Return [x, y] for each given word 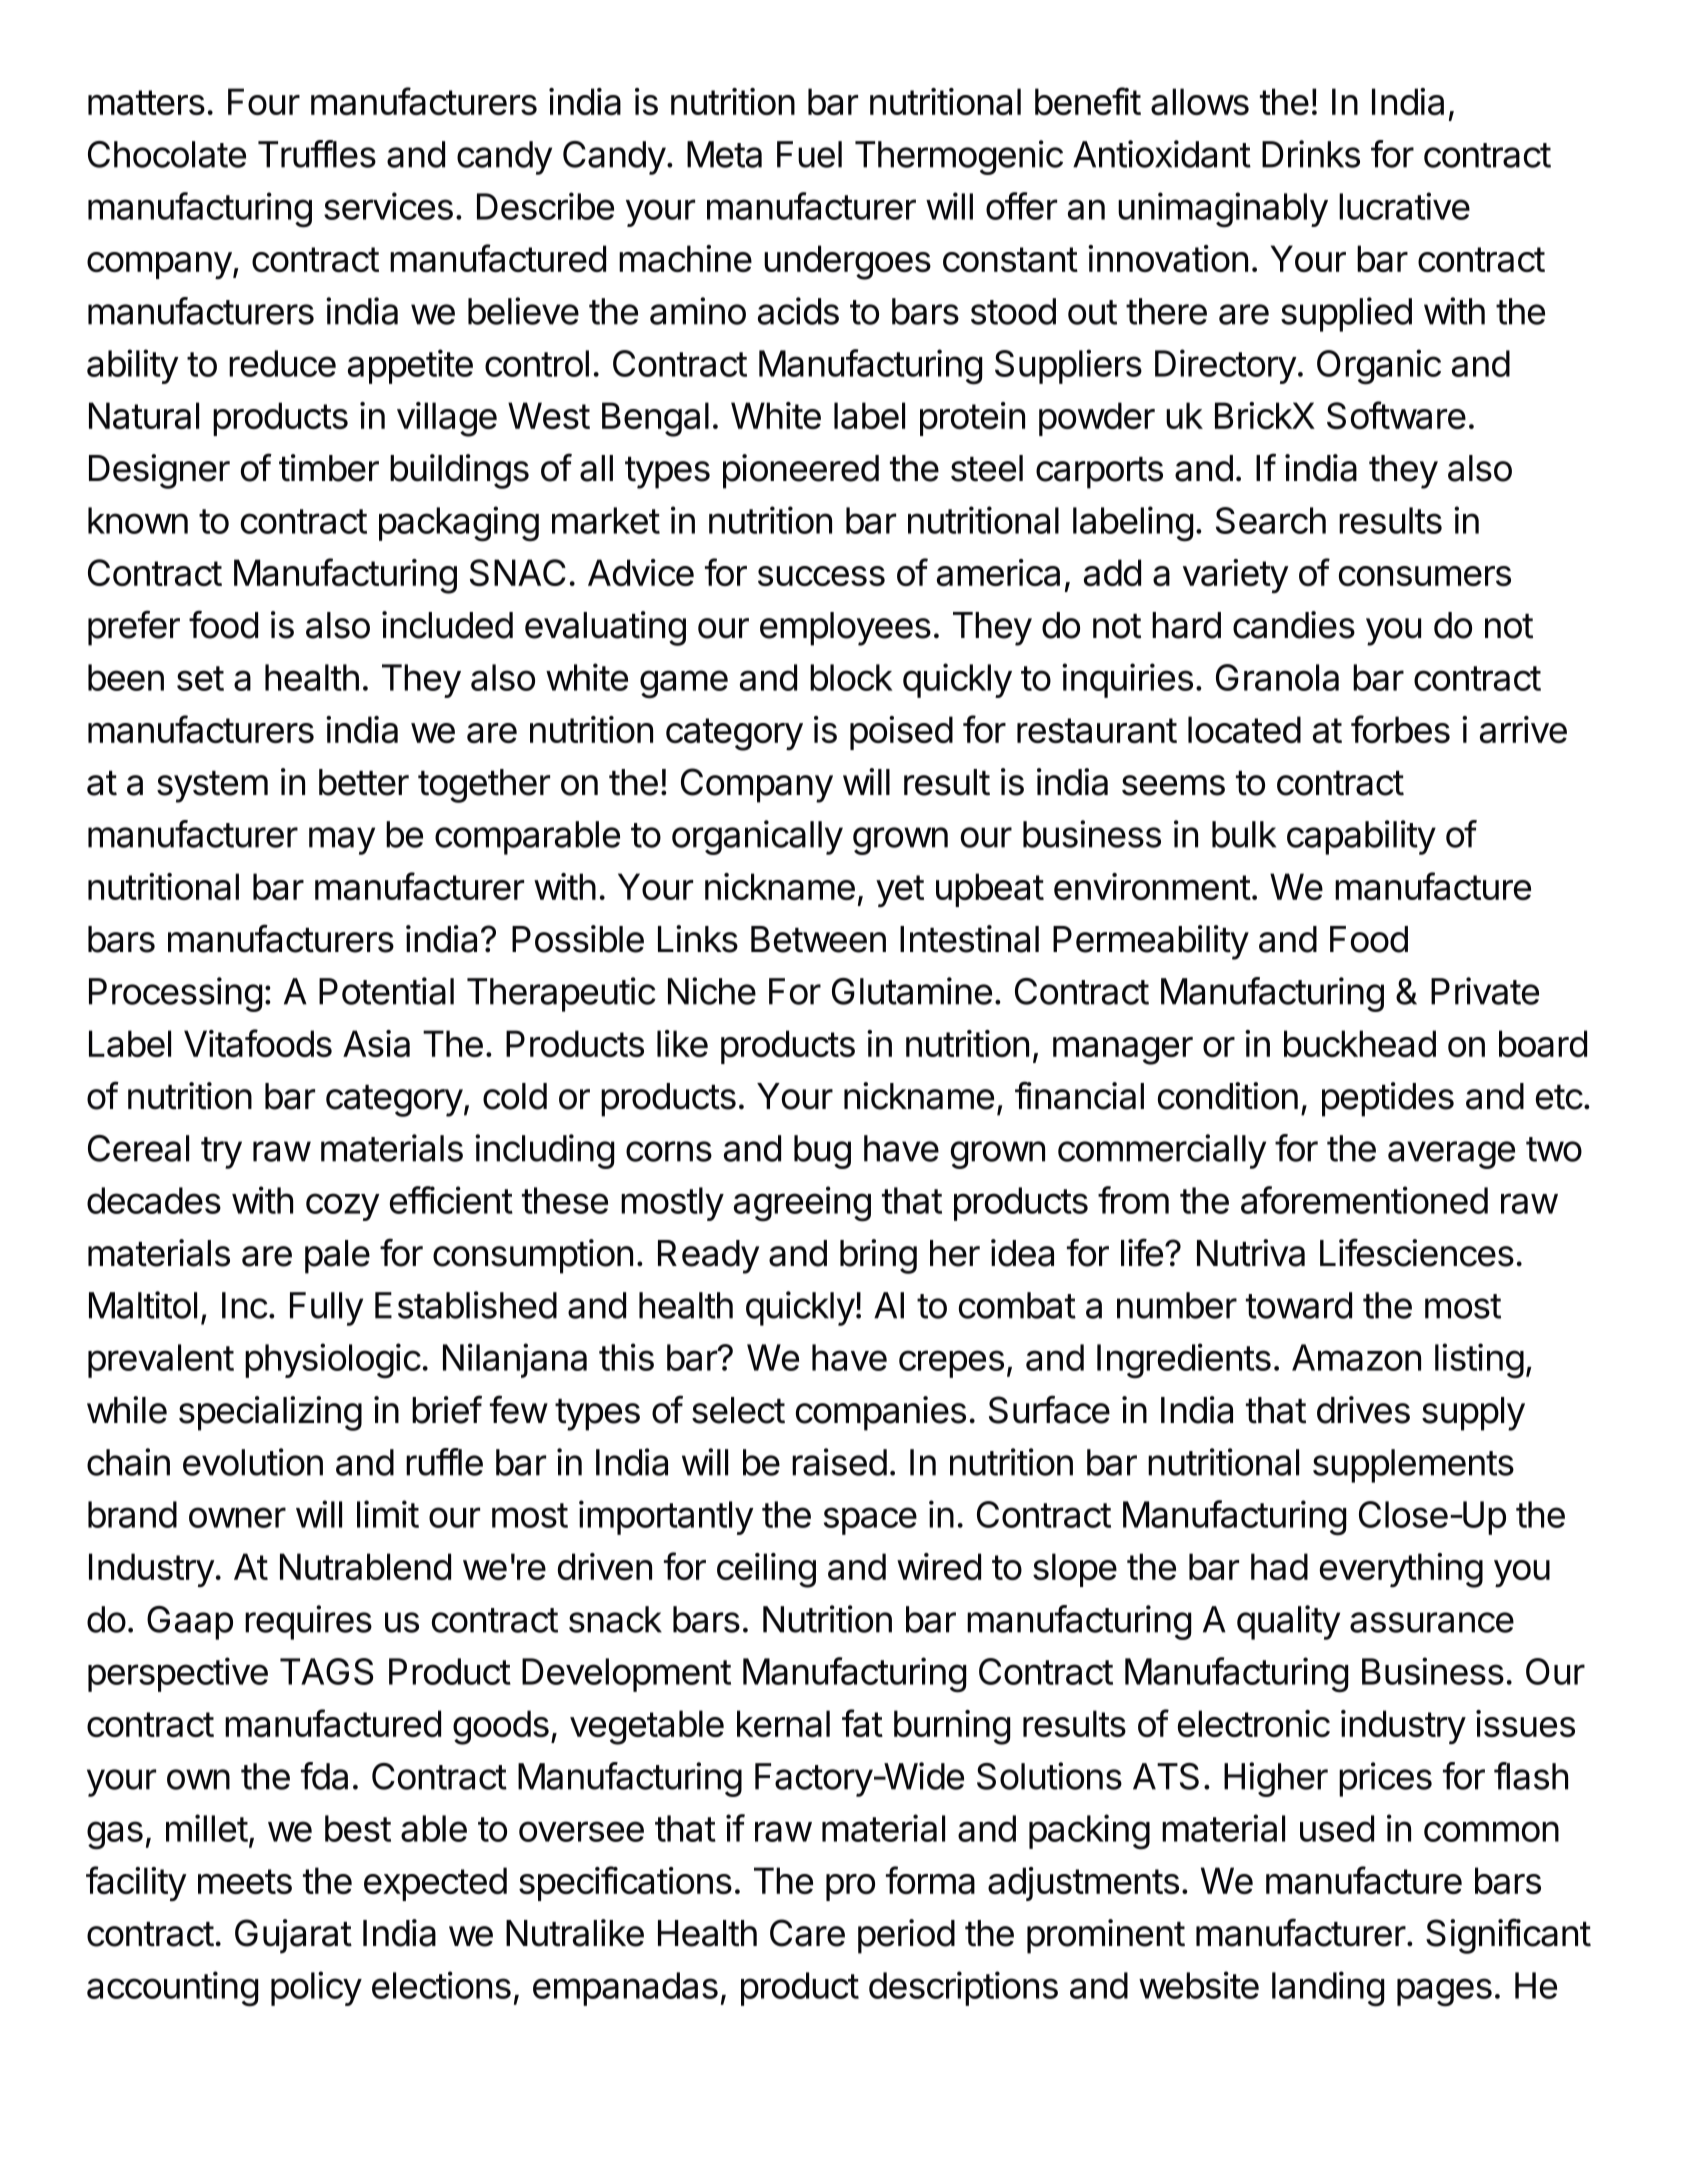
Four [264, 101]
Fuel [809, 154]
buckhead [1360, 1043]
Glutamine [912, 991]
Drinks [1311, 154]
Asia [376, 1043]
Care [807, 1933]
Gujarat [293, 1936]
